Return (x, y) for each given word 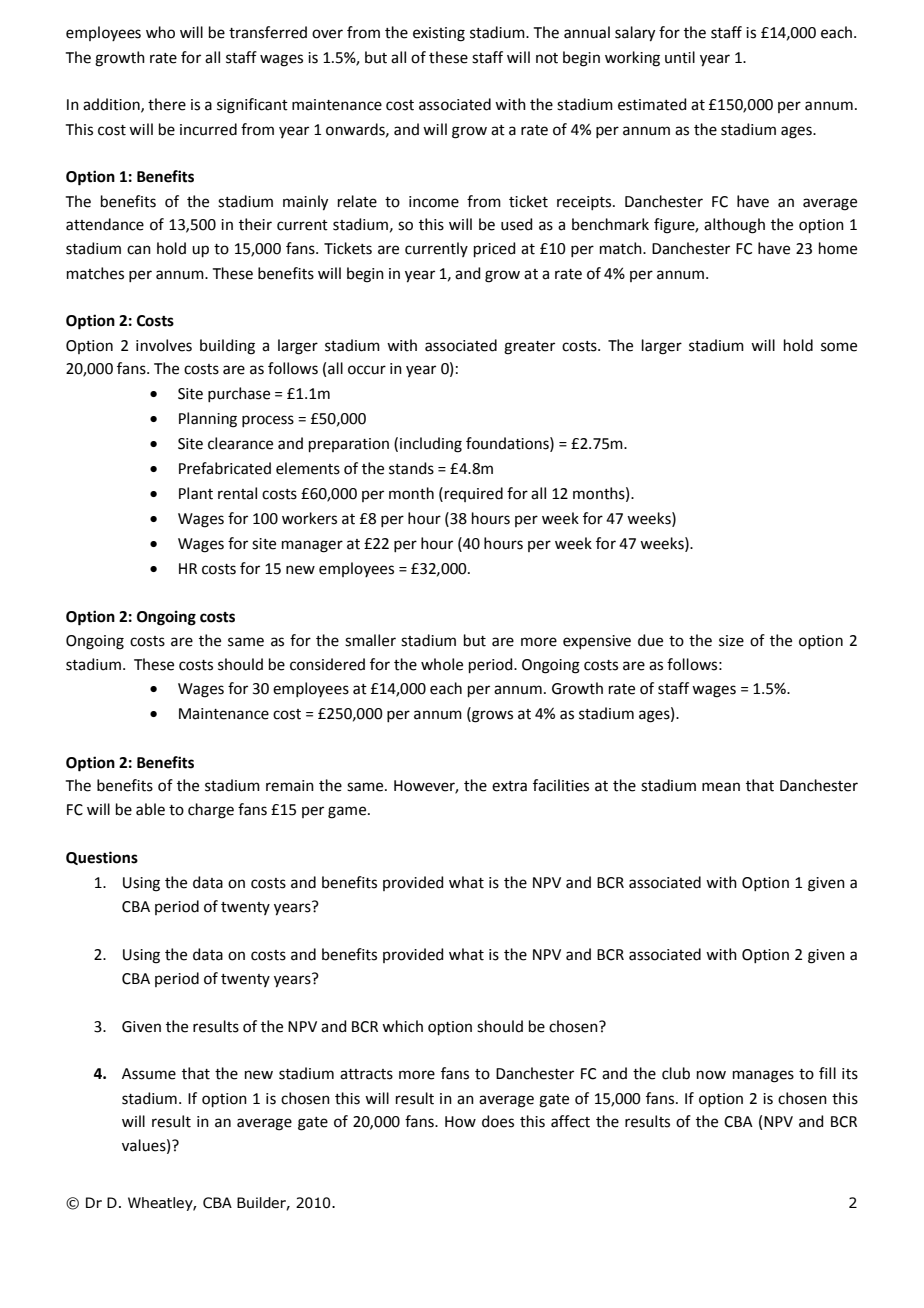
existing (439, 34)
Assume (149, 1074)
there (167, 104)
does (498, 1121)
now (711, 1075)
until (680, 57)
